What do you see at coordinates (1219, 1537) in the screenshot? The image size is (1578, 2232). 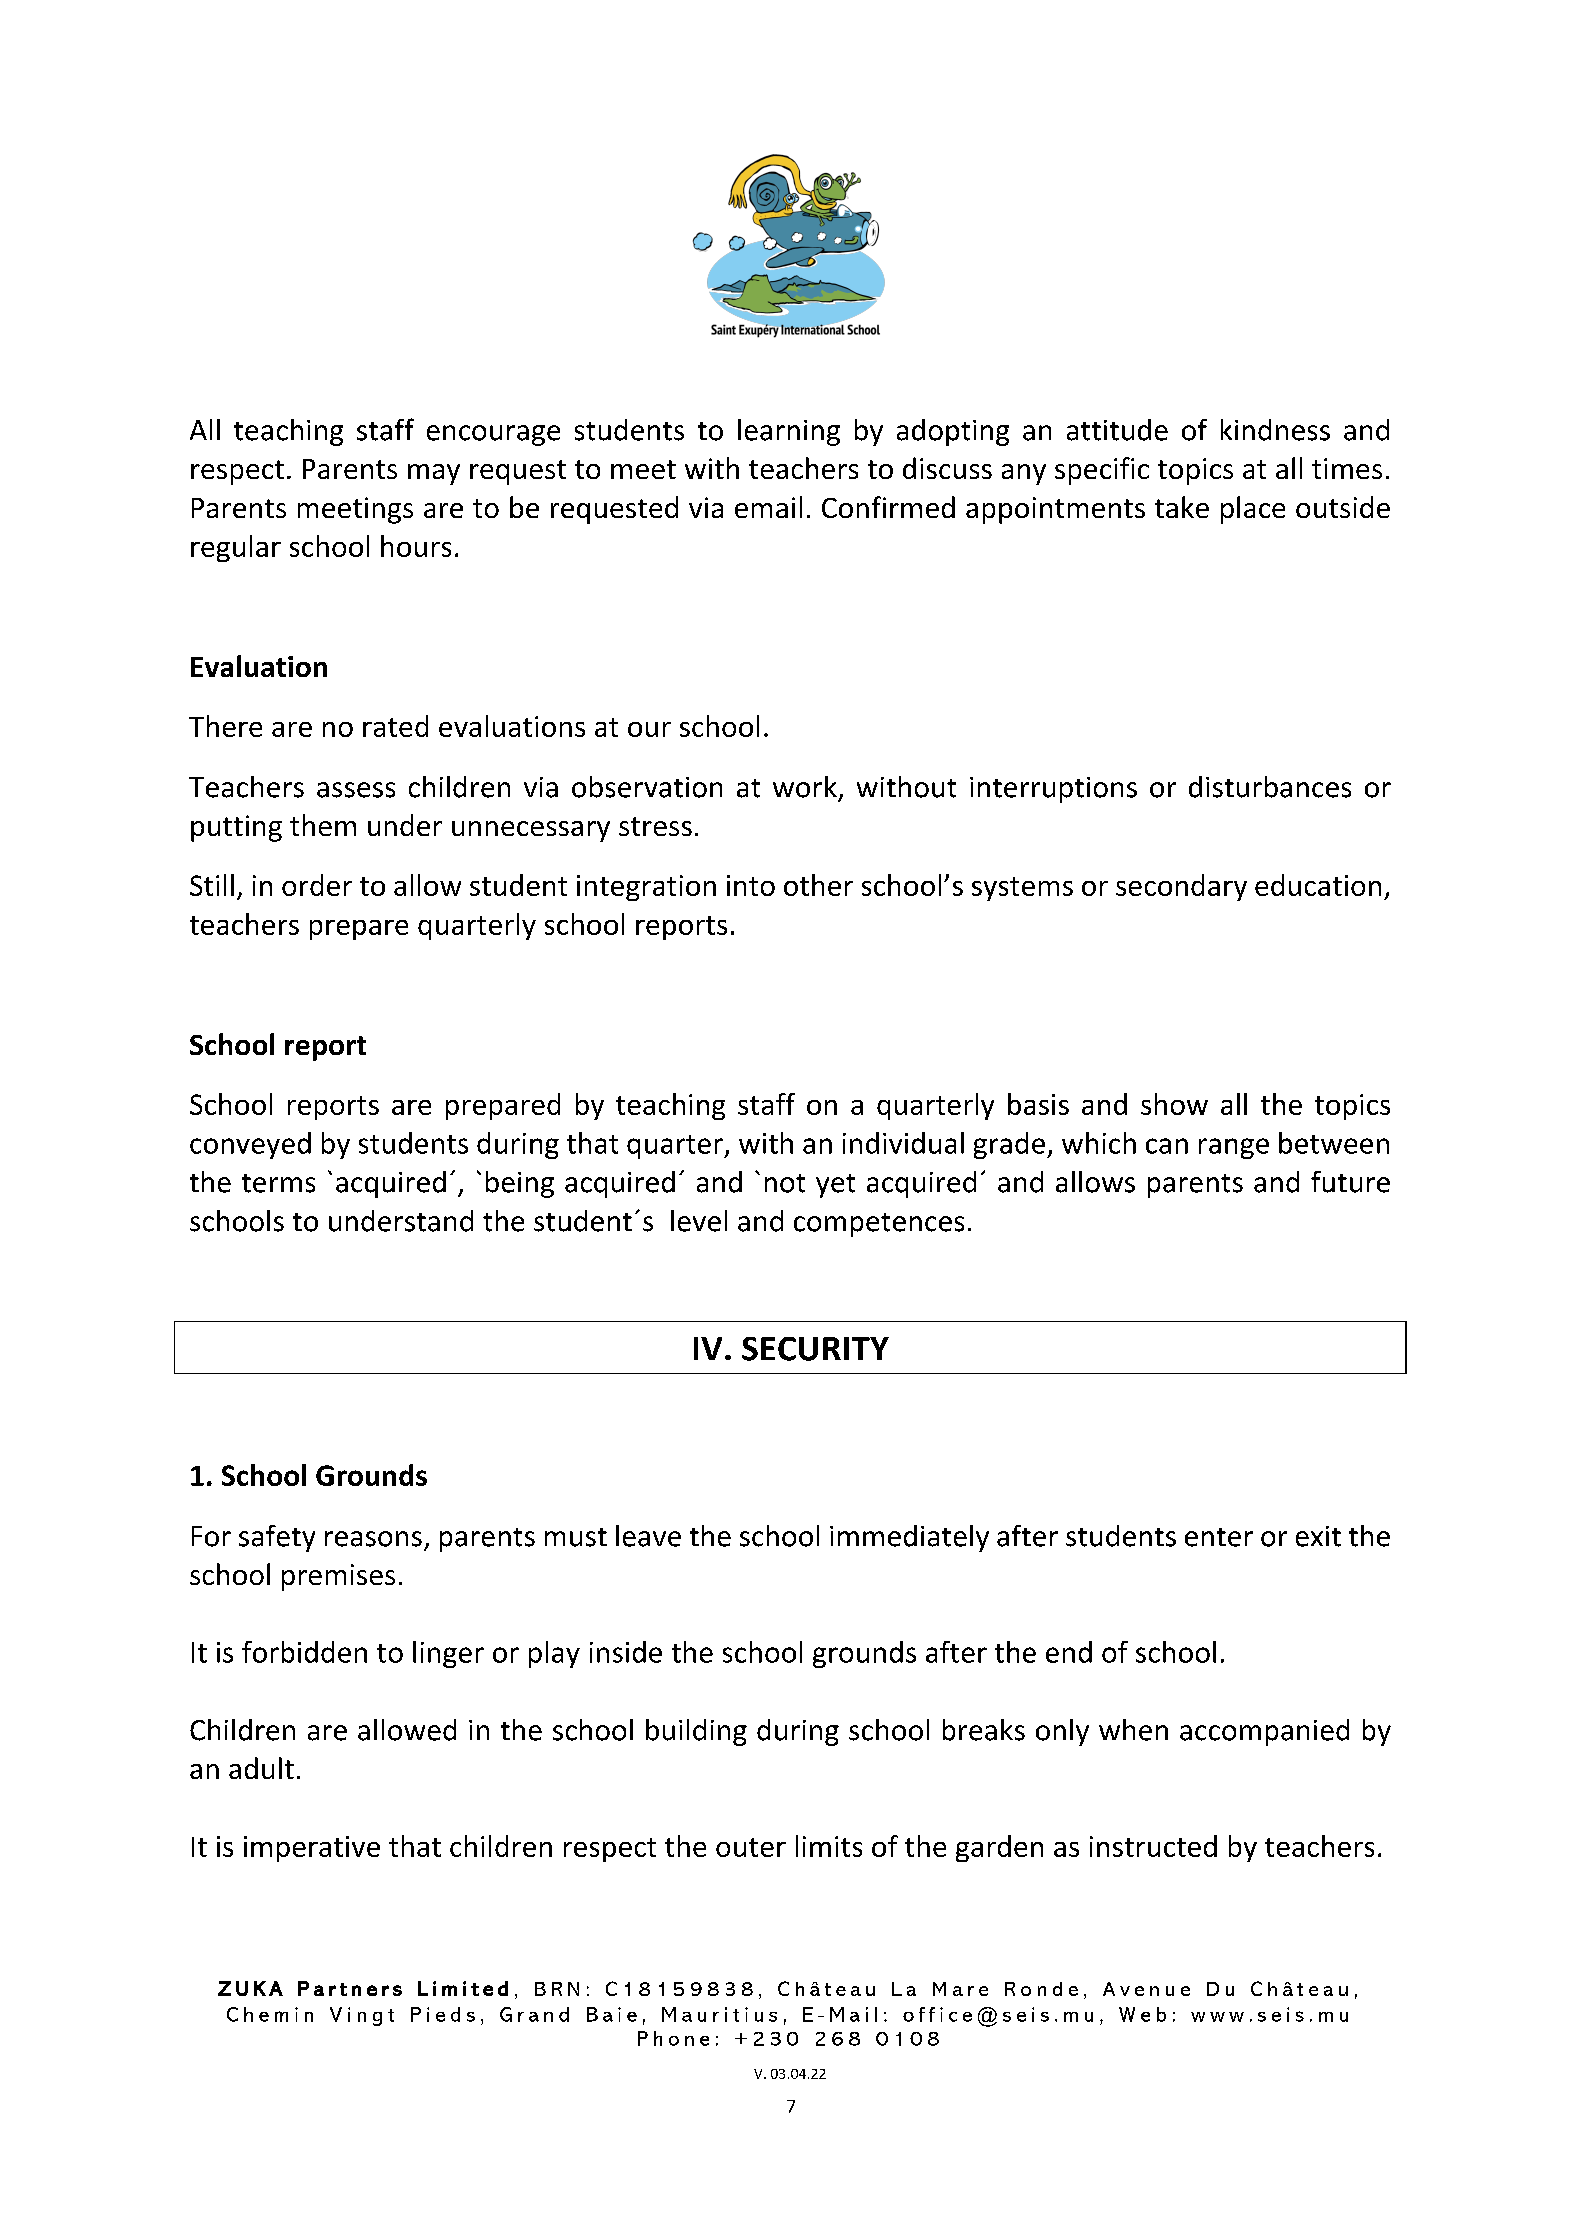 I see `enter` at bounding box center [1219, 1537].
